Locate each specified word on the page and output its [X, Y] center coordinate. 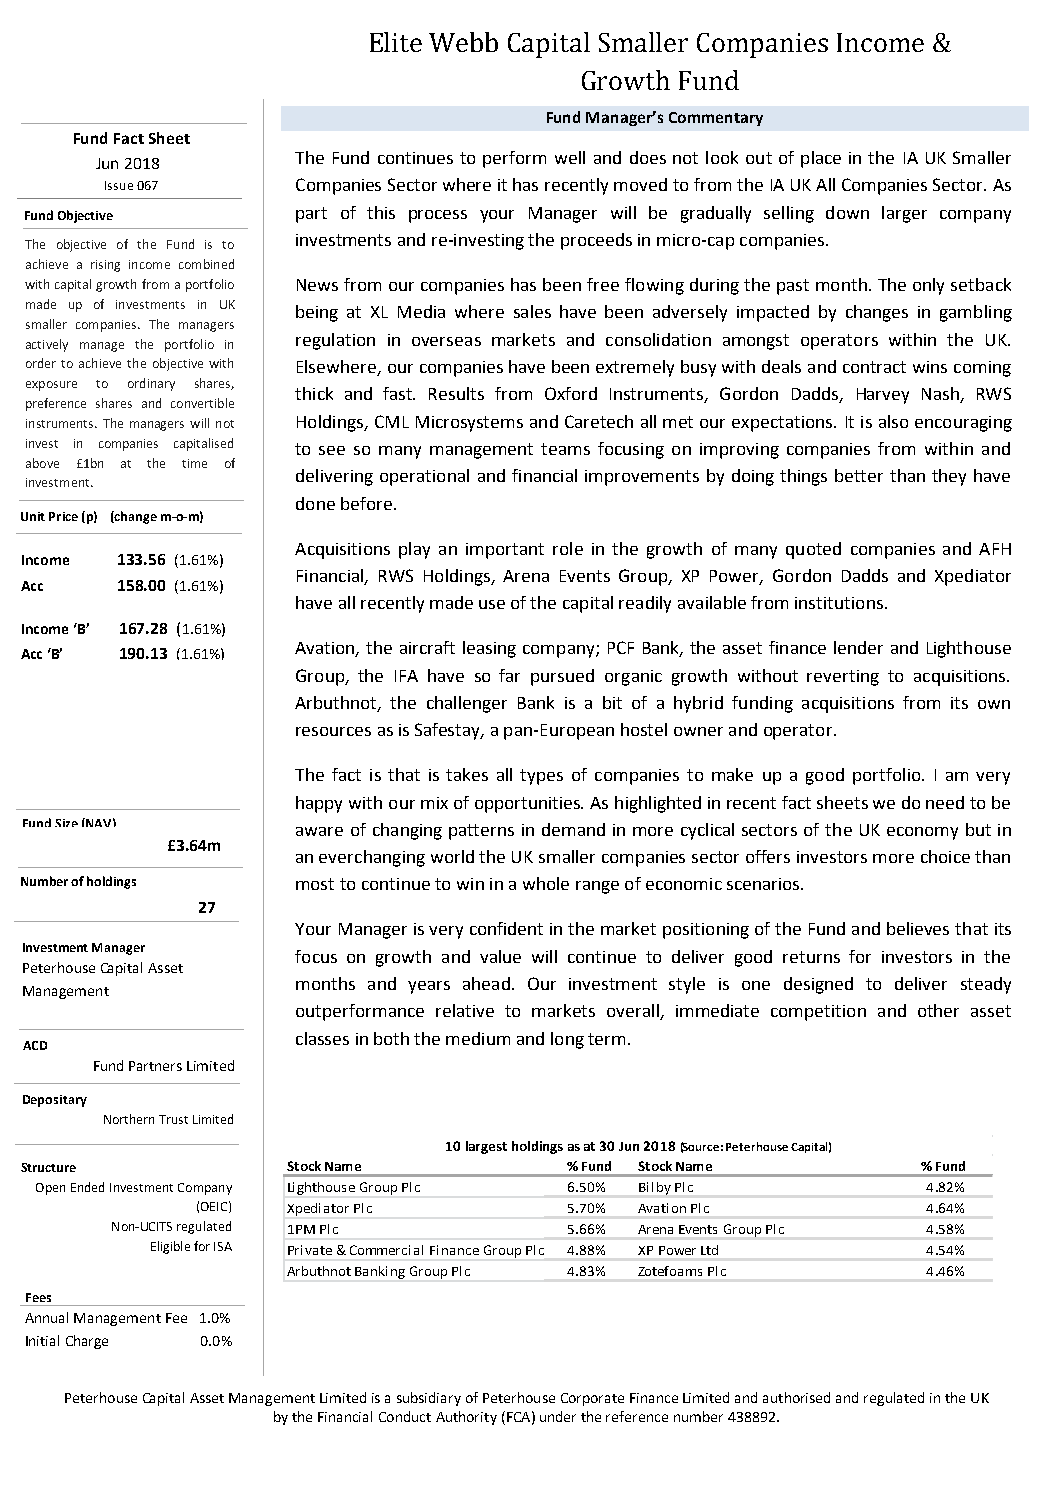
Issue [119, 185]
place [821, 159]
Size [66, 823]
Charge [87, 1342]
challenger [467, 704]
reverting [843, 678]
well [570, 157]
